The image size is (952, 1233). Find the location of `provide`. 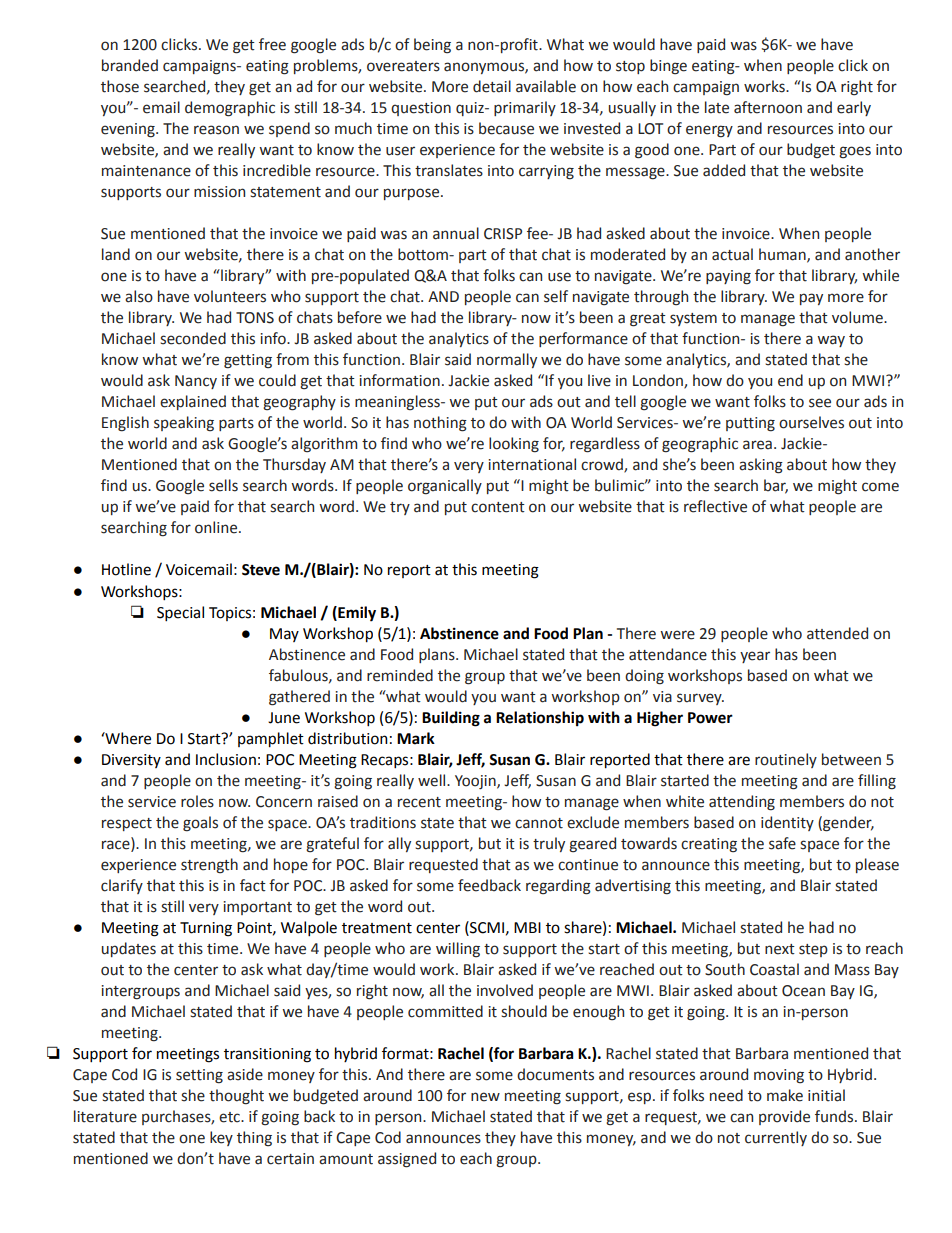

provide is located at coordinates (784, 1117).
